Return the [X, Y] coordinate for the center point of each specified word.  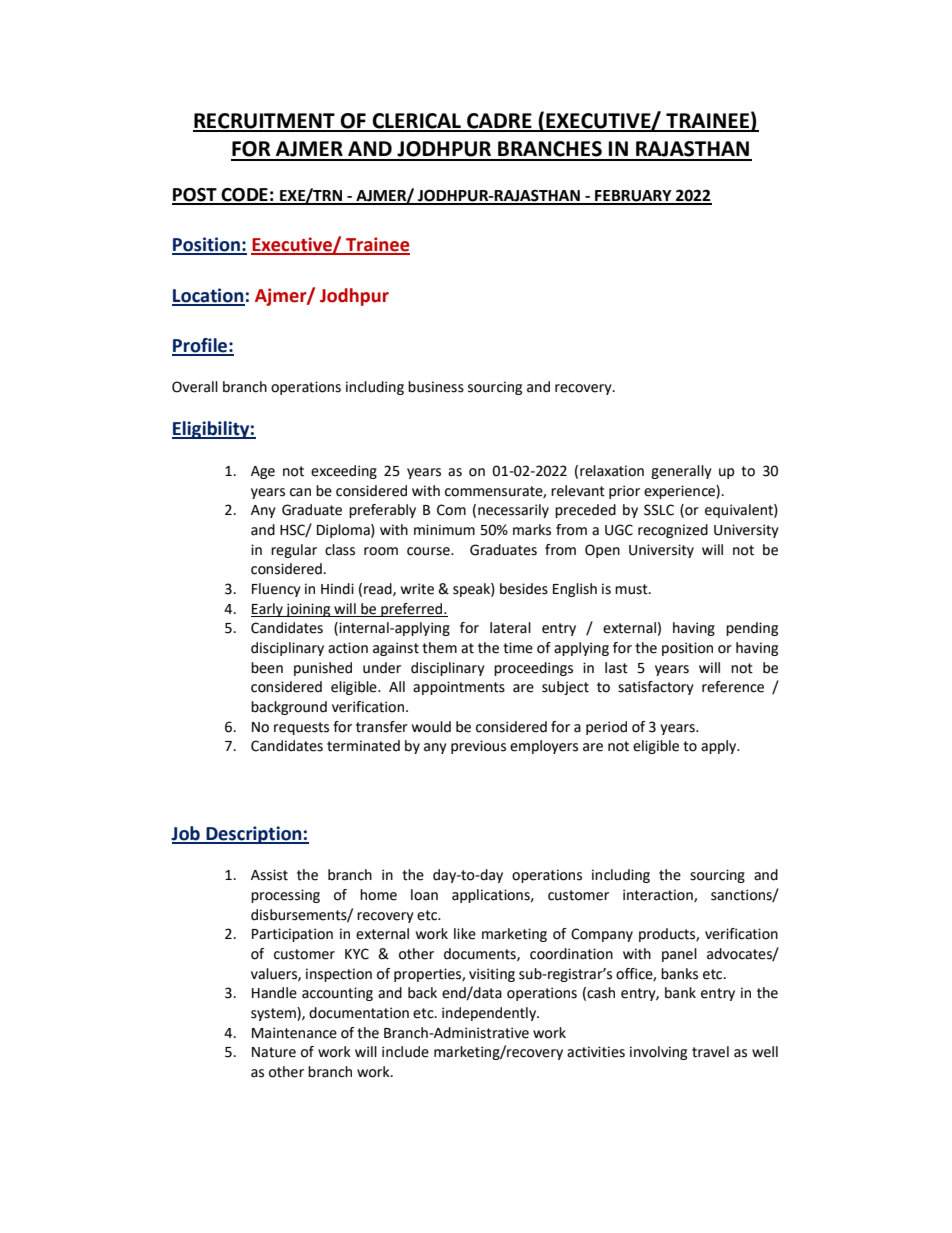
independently [490, 1014]
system [274, 1014]
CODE [244, 196]
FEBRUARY [633, 197]
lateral [510, 628]
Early [268, 610]
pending [752, 629]
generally [681, 472]
